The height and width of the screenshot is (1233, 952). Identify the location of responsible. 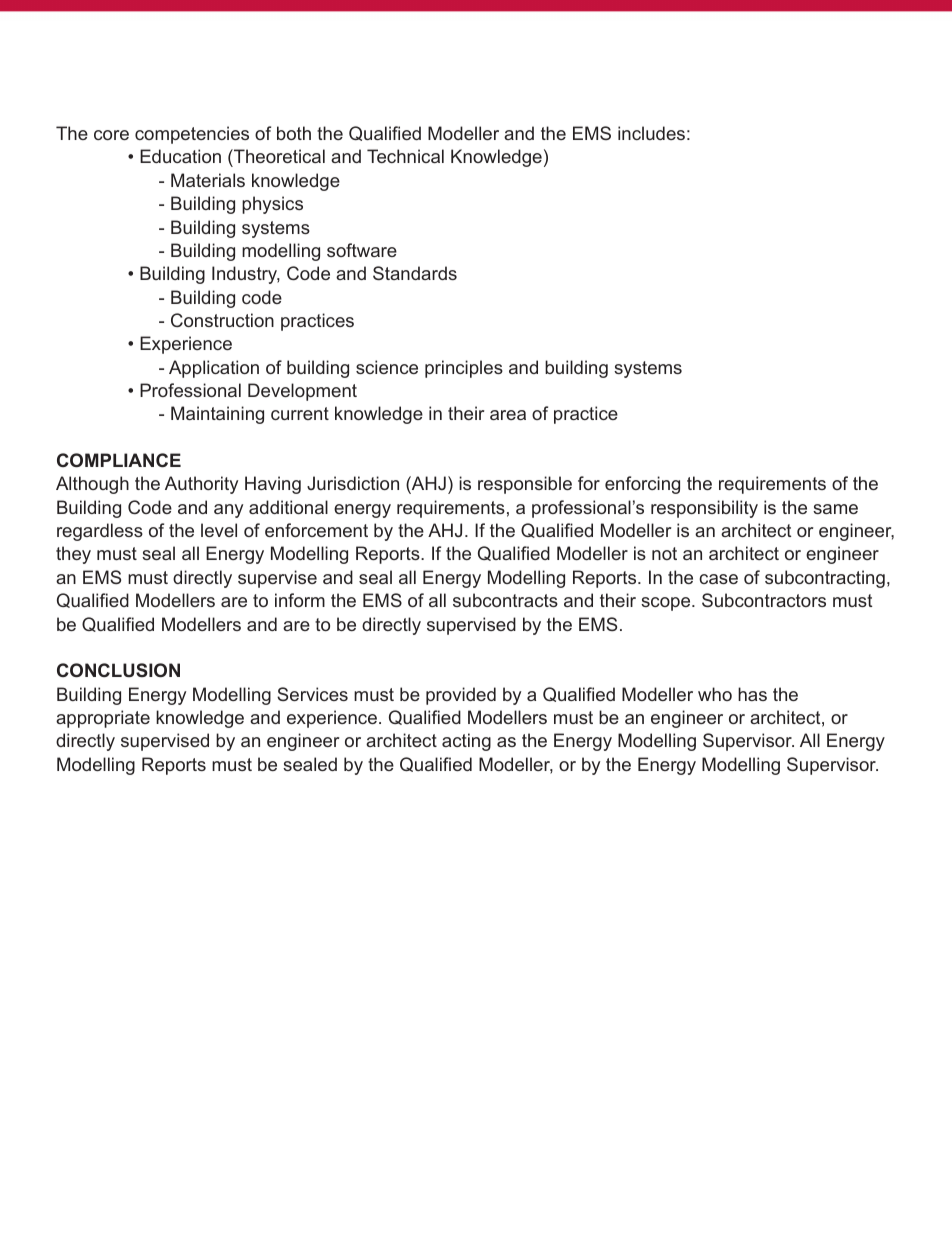
(525, 485).
